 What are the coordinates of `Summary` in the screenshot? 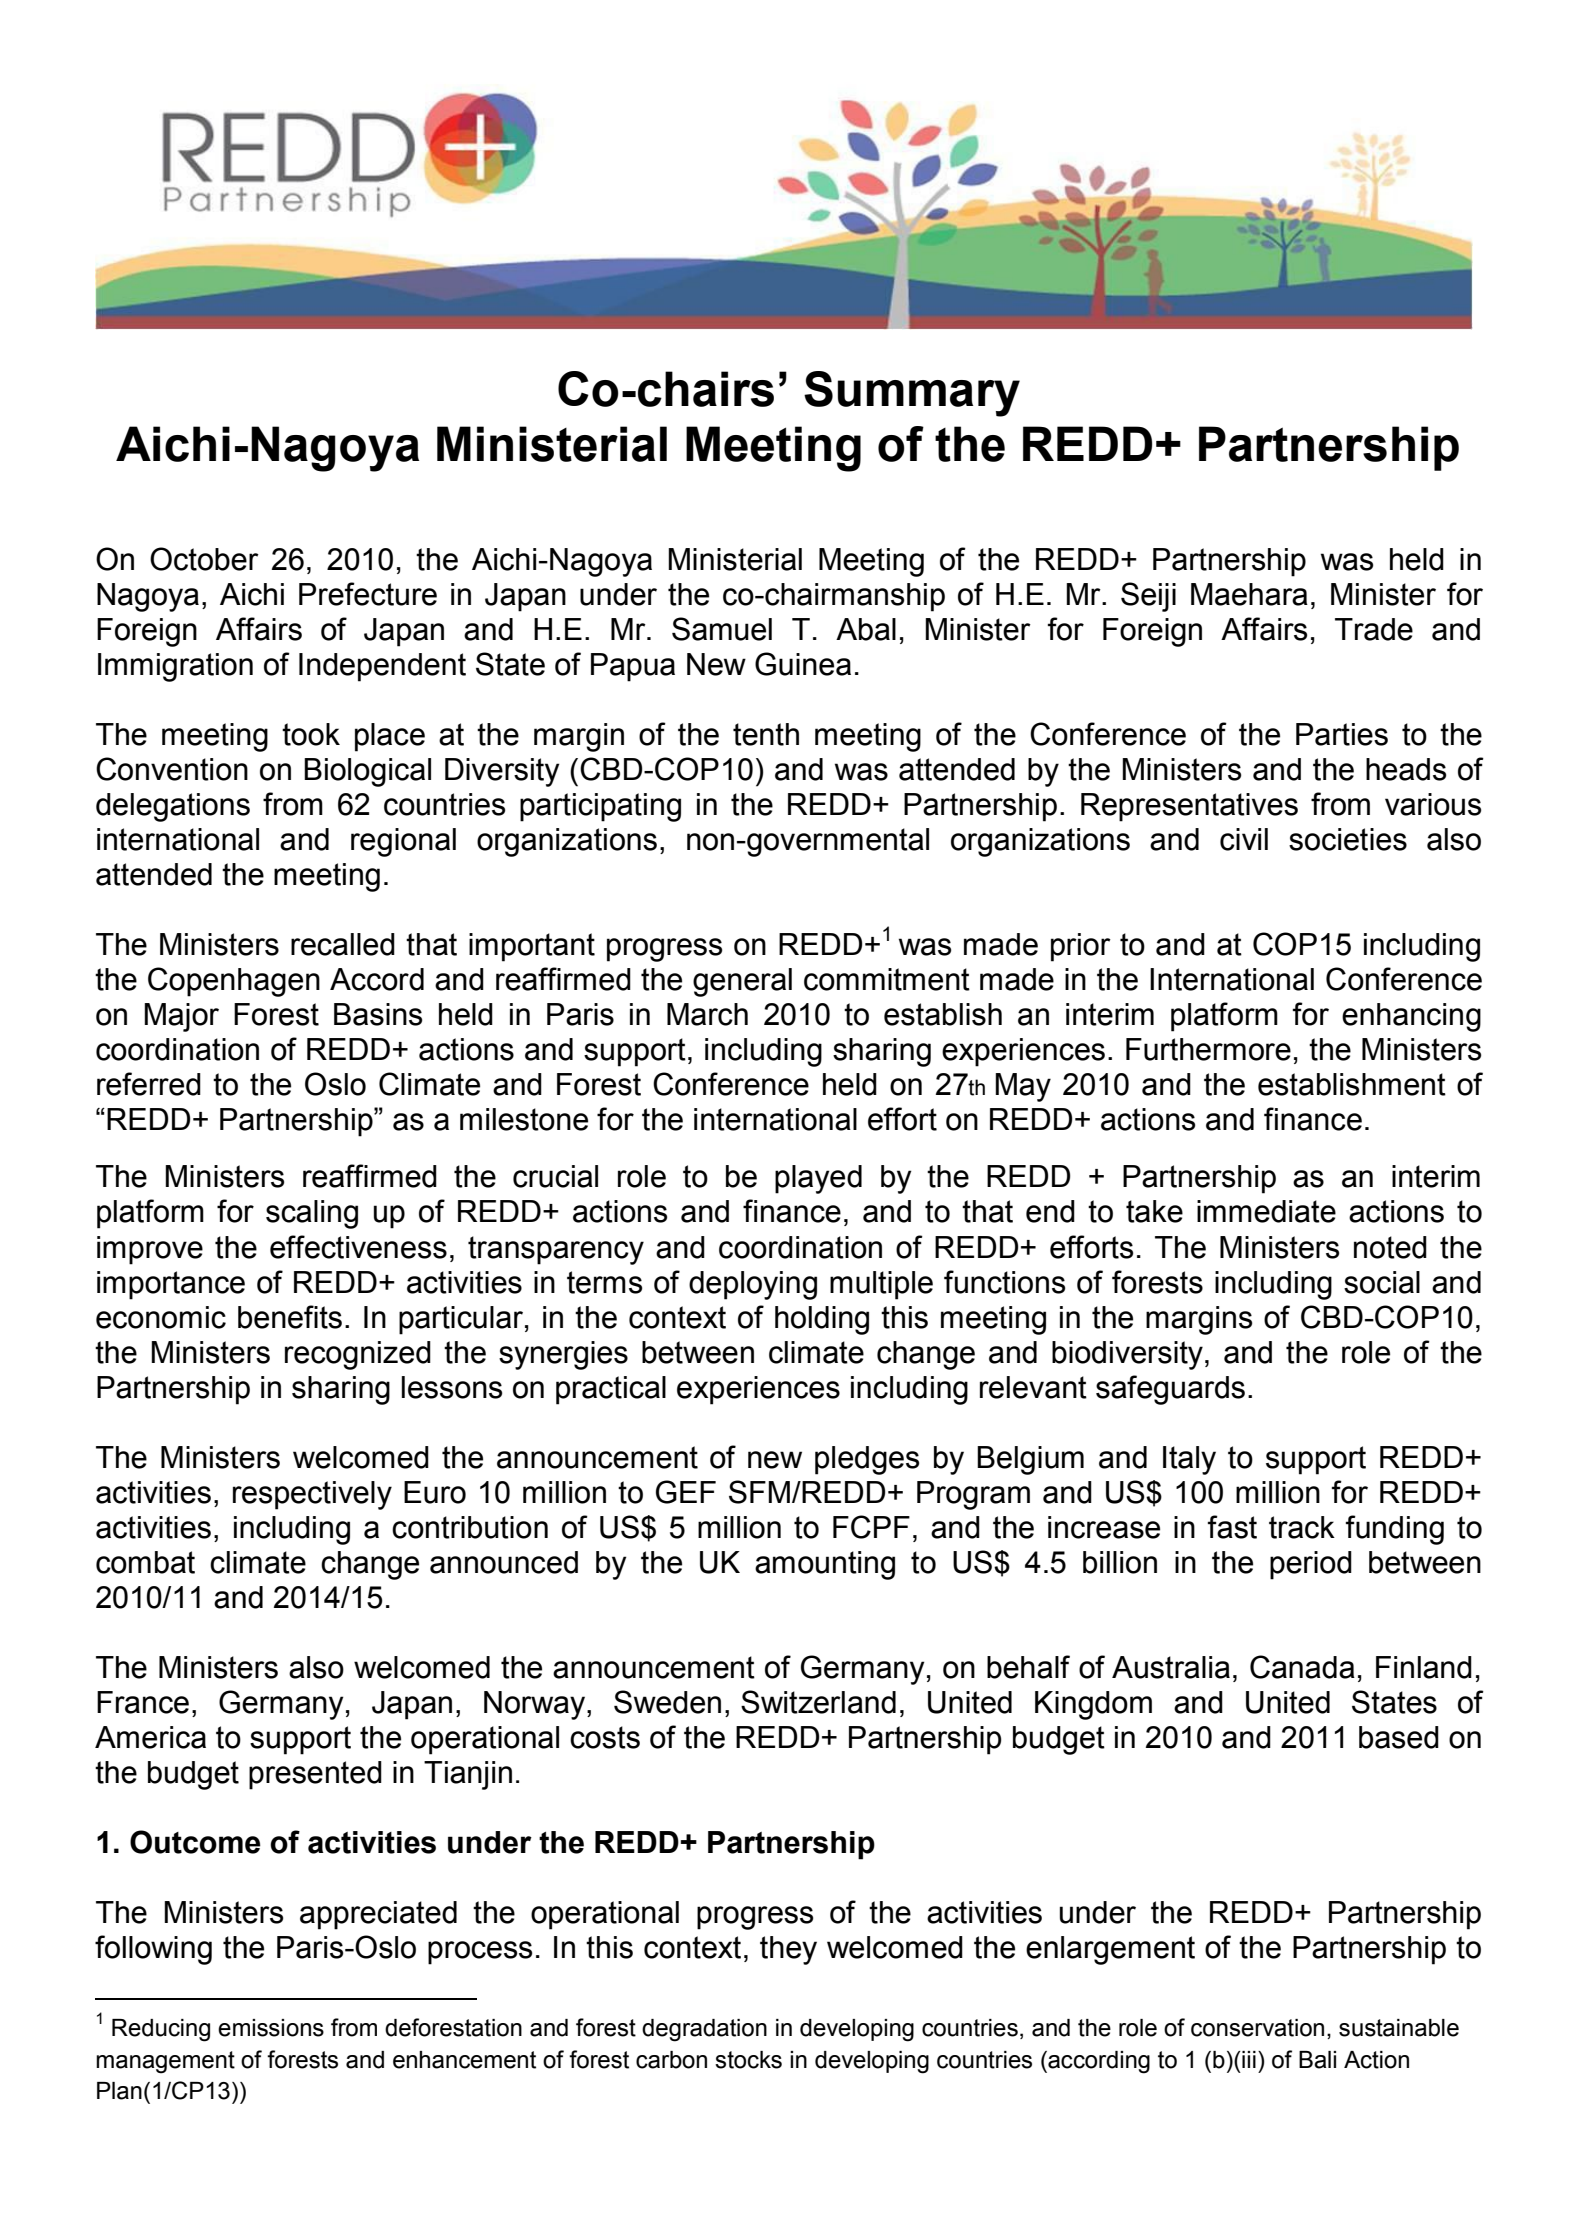 It's located at (912, 394).
